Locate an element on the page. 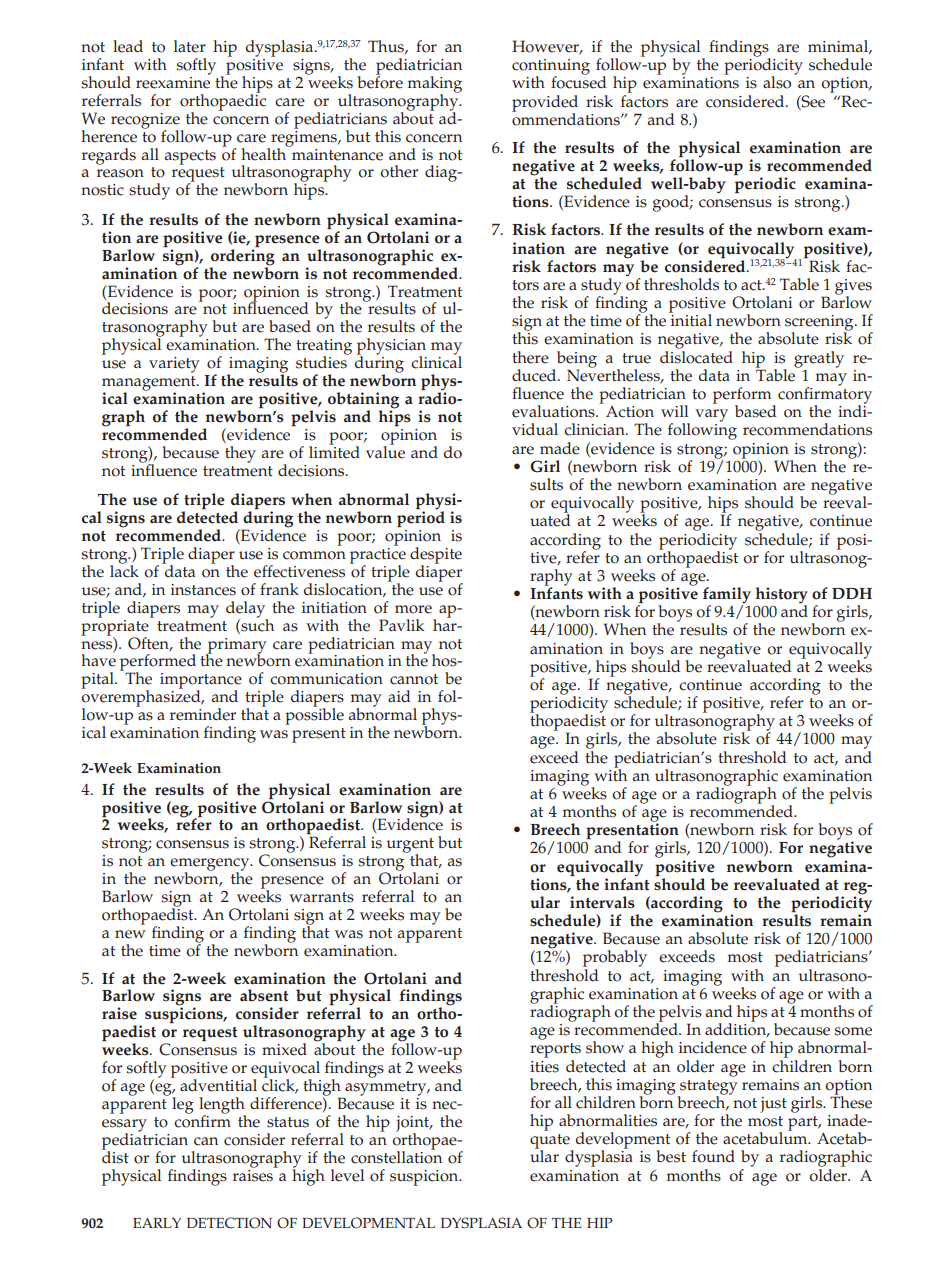  also is located at coordinates (777, 82).
